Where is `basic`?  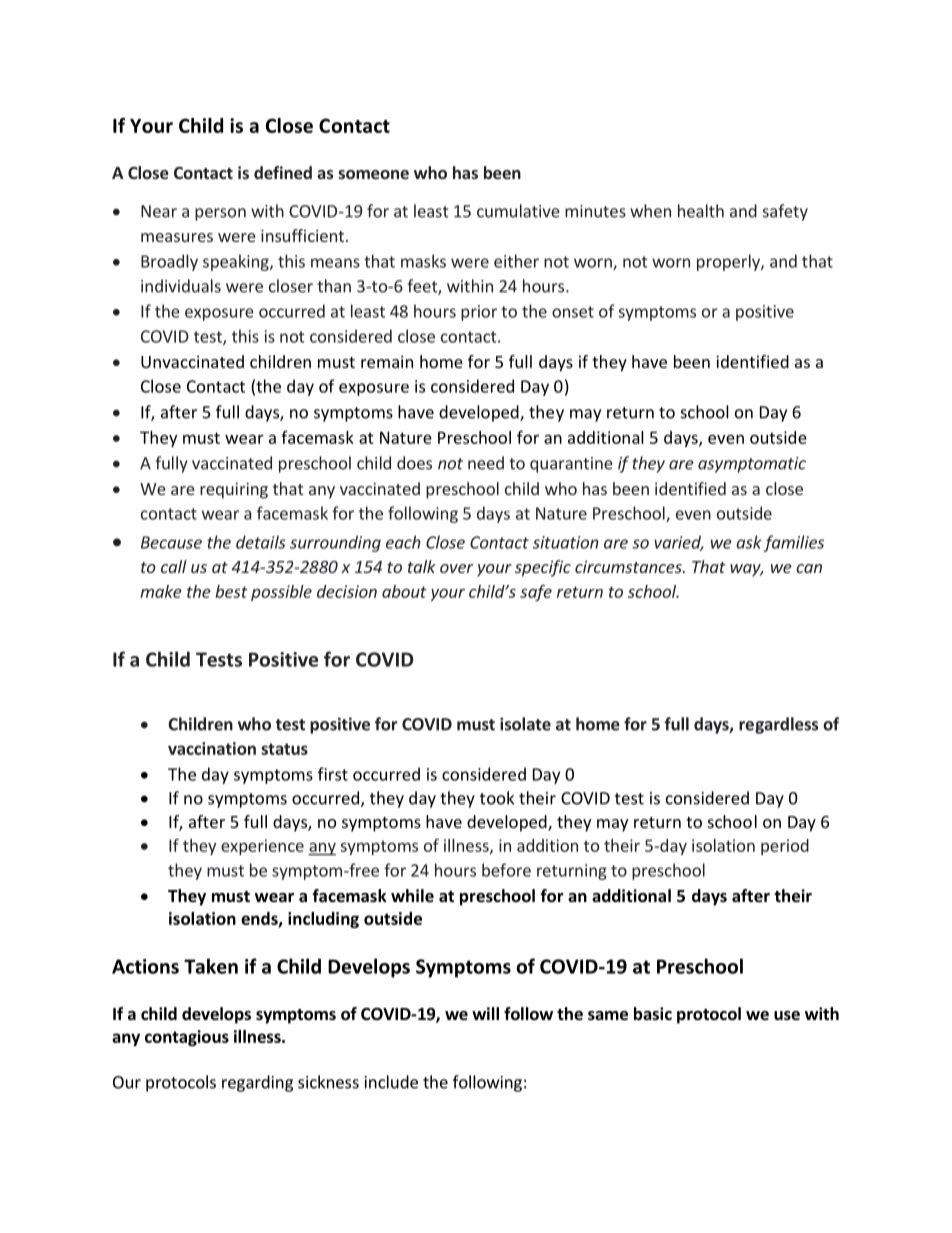
basic is located at coordinates (653, 1014).
